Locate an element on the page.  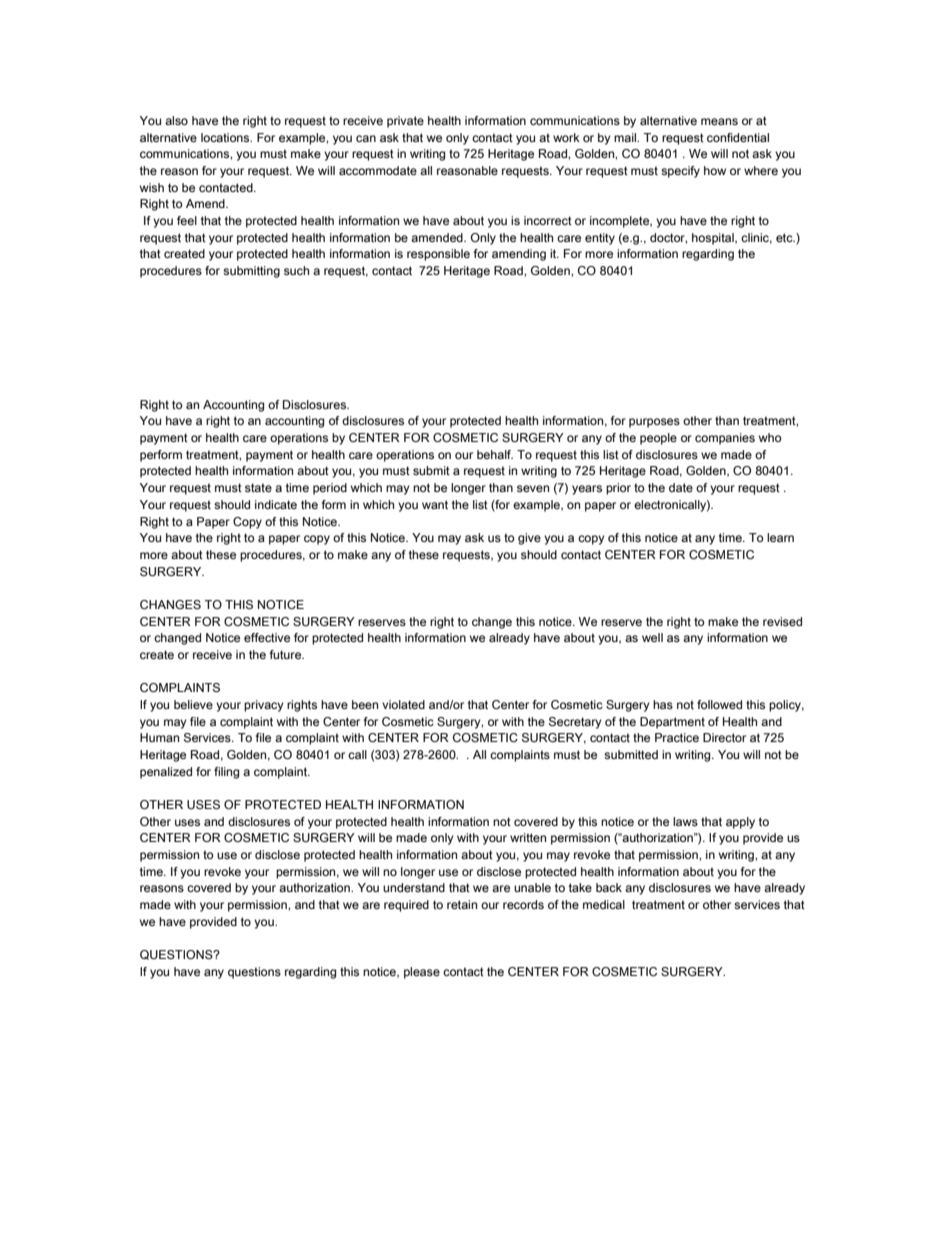
required is located at coordinates (406, 906).
